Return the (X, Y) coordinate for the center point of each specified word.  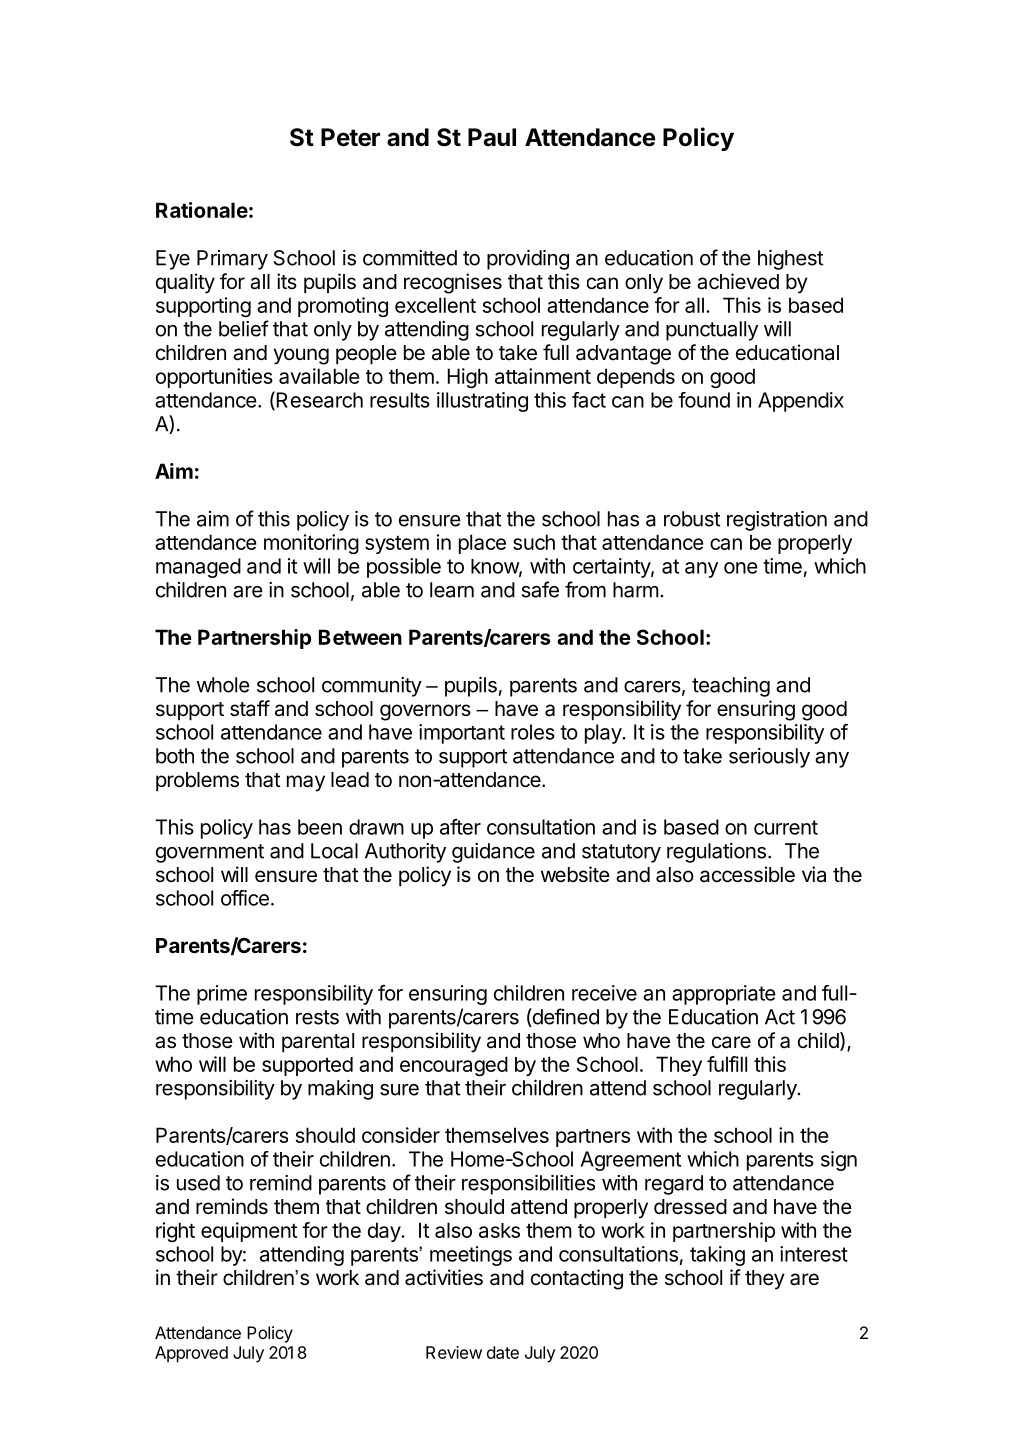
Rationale (202, 210)
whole (223, 685)
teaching (731, 687)
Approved (191, 1354)
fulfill (727, 1064)
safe (540, 589)
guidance (493, 853)
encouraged (454, 1066)
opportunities (214, 378)
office (245, 898)
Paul (492, 137)
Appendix (801, 402)
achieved (738, 281)
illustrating (482, 402)
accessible (747, 874)
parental (318, 1043)
